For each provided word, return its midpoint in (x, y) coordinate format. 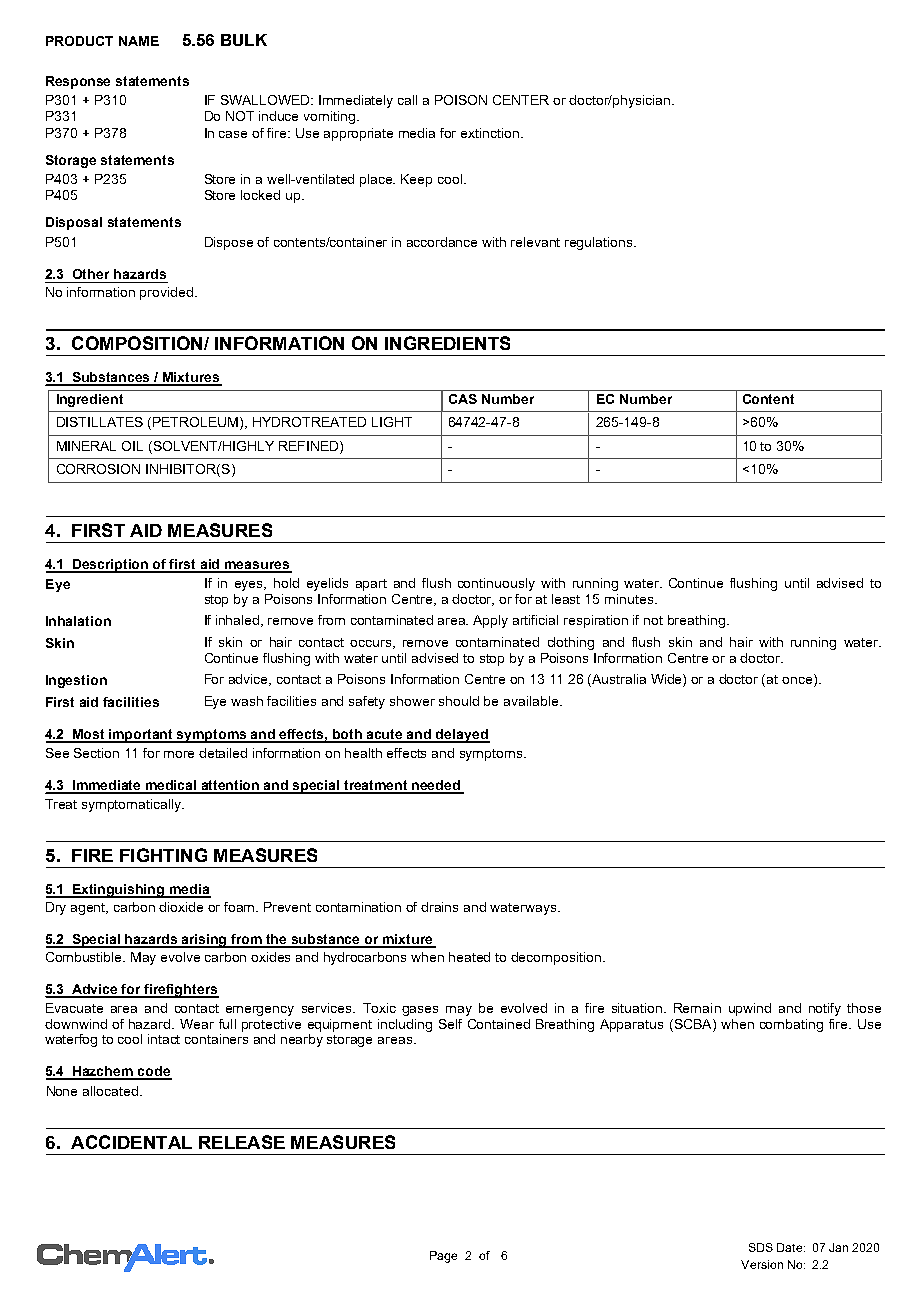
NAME (139, 41)
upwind (750, 1009)
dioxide (181, 907)
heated (469, 957)
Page (443, 1257)
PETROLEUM (195, 422)
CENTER (521, 100)
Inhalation (78, 621)
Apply (490, 621)
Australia (619, 679)
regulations (600, 243)
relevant (535, 242)
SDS (761, 1247)
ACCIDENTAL (131, 1142)
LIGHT (392, 422)
